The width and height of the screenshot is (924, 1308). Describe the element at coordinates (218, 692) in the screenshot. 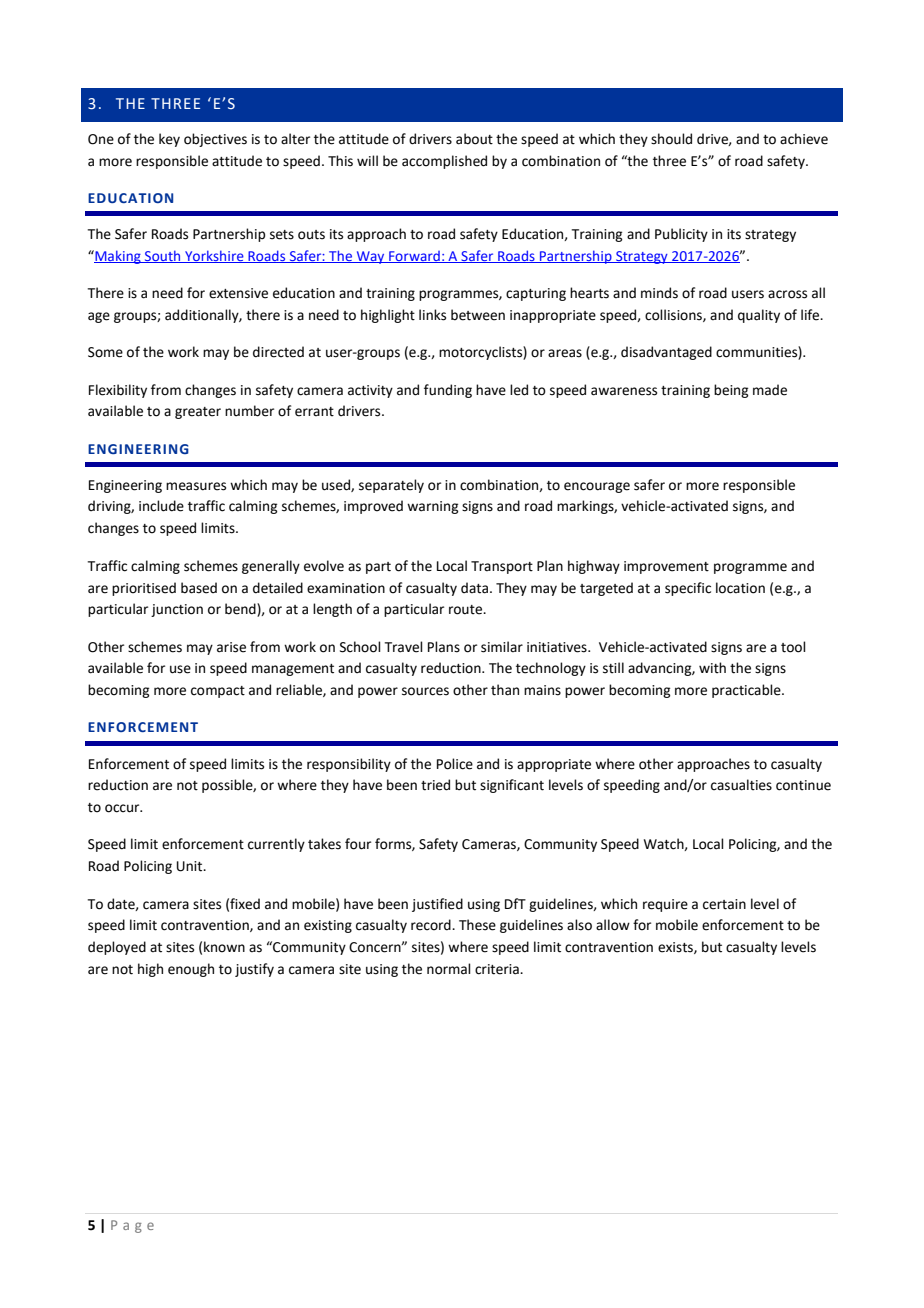

I see `compact` at that location.
